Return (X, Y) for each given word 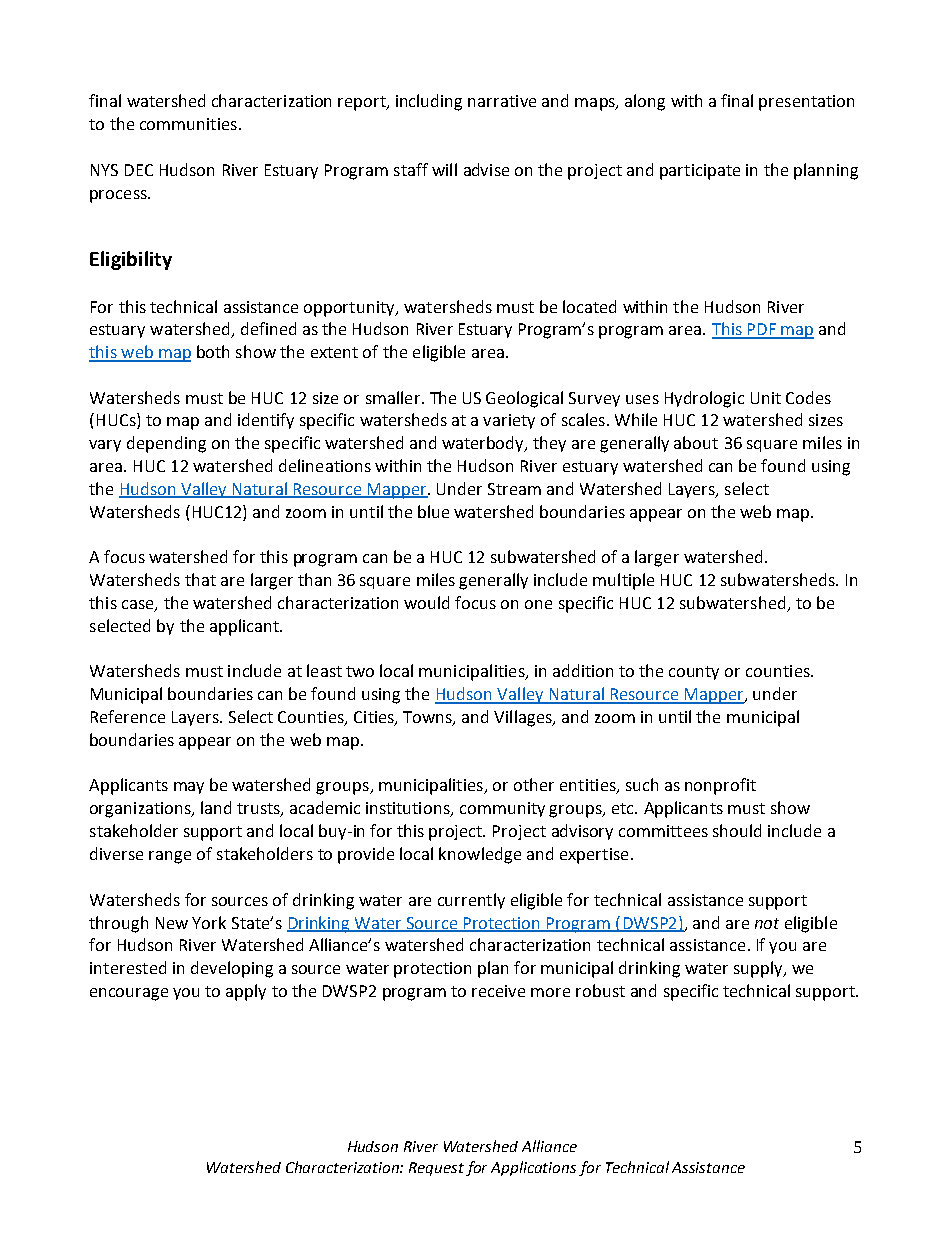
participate (700, 172)
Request (436, 1169)
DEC (139, 170)
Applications (533, 1168)
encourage (129, 994)
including (429, 102)
